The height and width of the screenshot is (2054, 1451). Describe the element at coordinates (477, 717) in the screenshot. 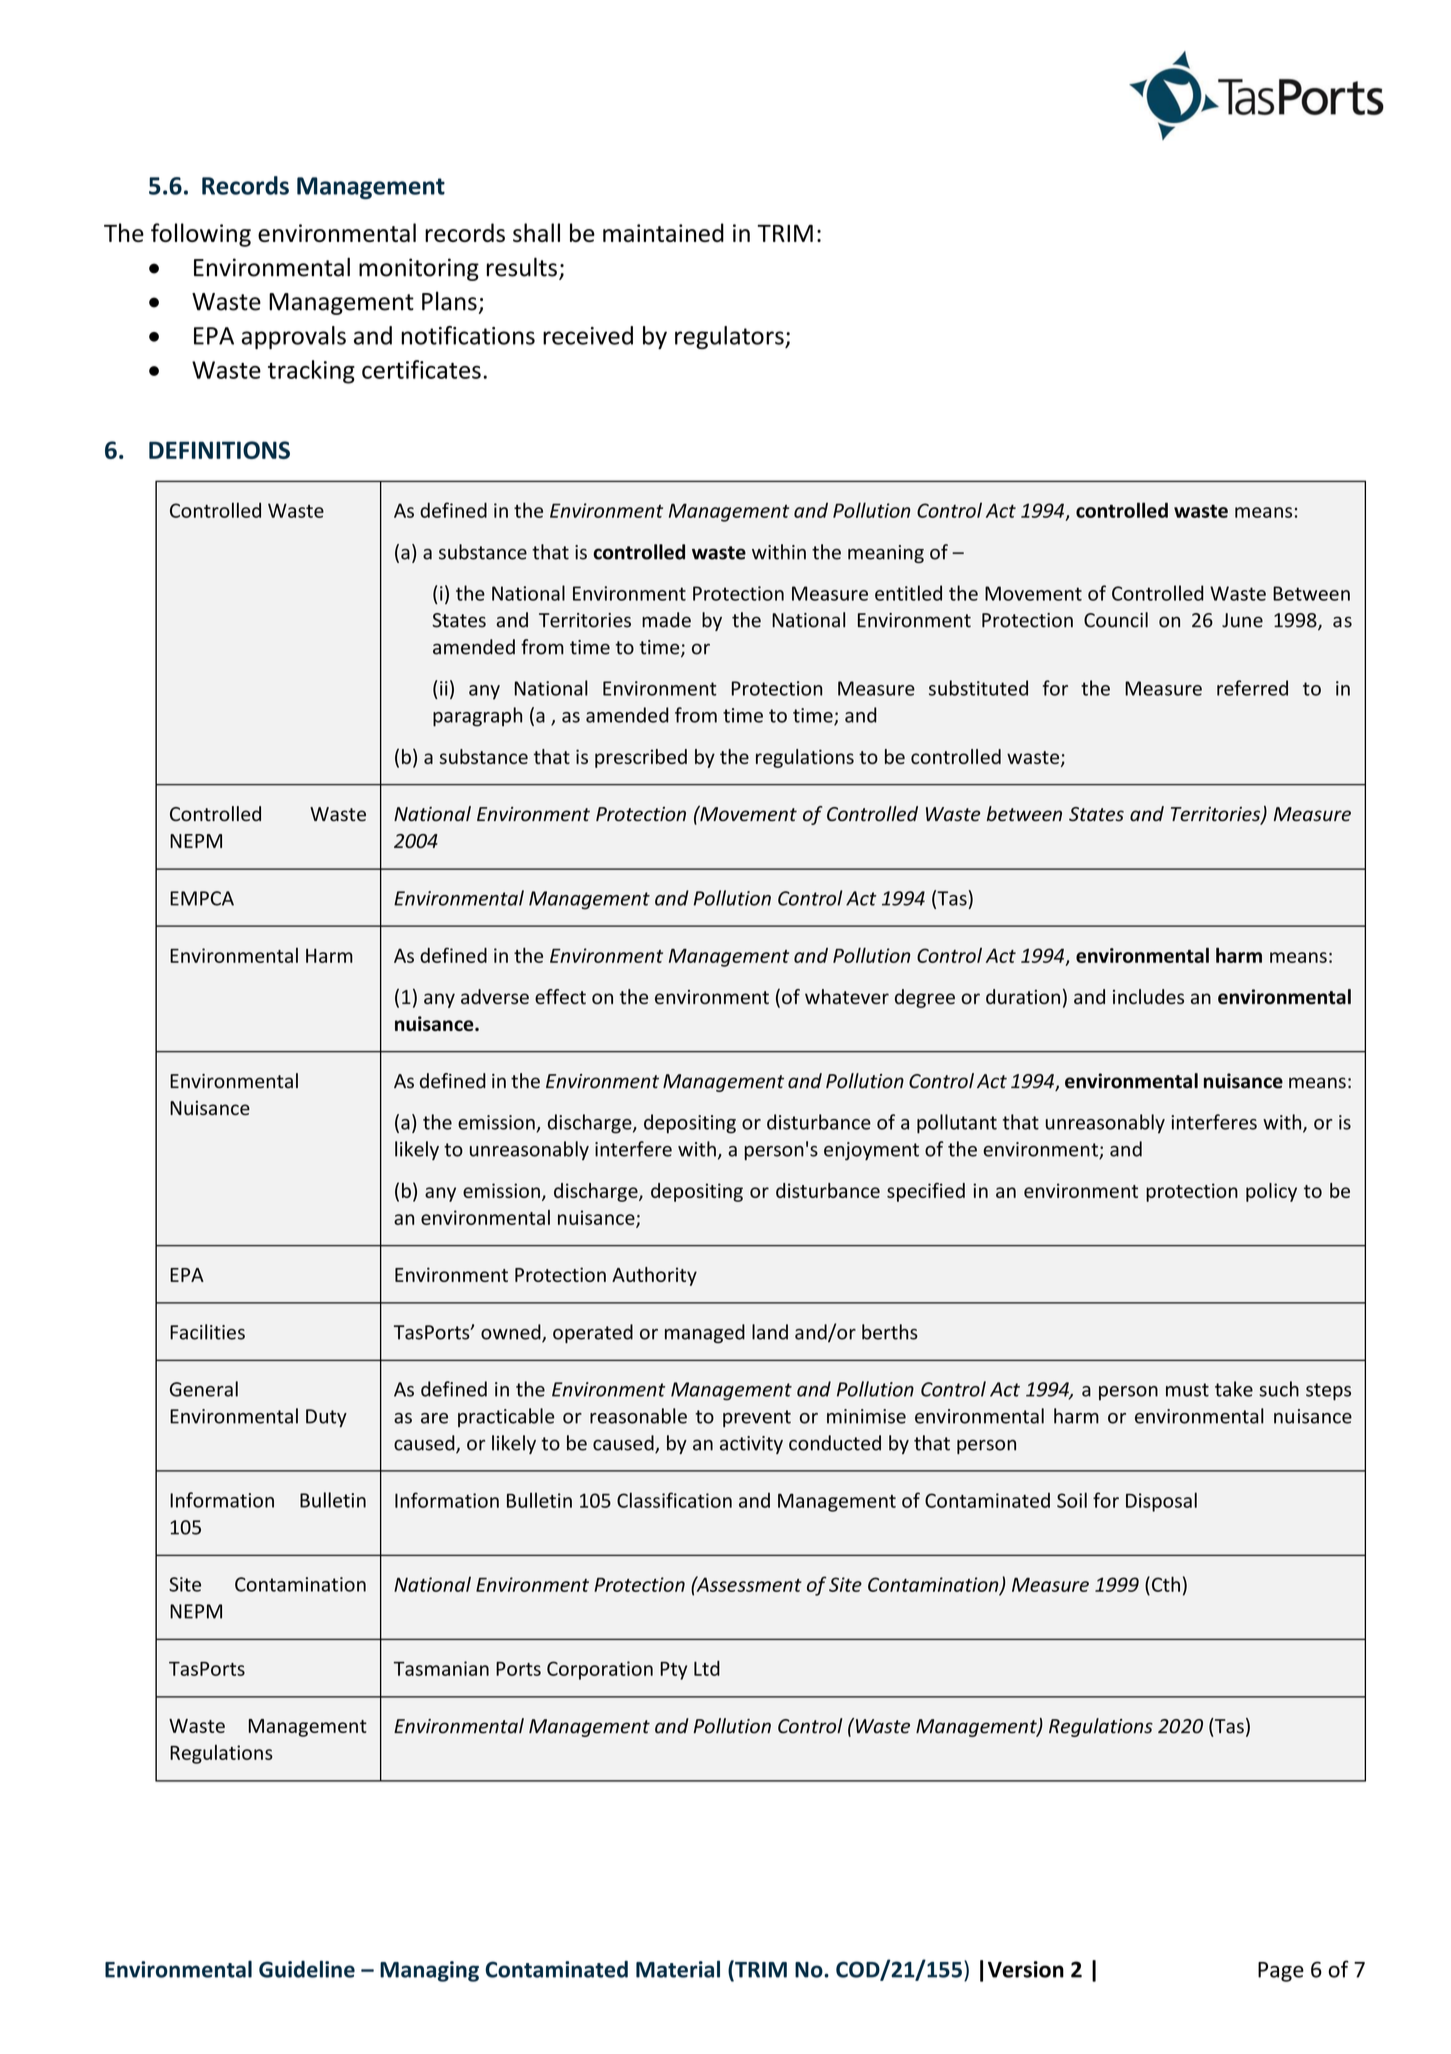

I see `paragraph` at that location.
